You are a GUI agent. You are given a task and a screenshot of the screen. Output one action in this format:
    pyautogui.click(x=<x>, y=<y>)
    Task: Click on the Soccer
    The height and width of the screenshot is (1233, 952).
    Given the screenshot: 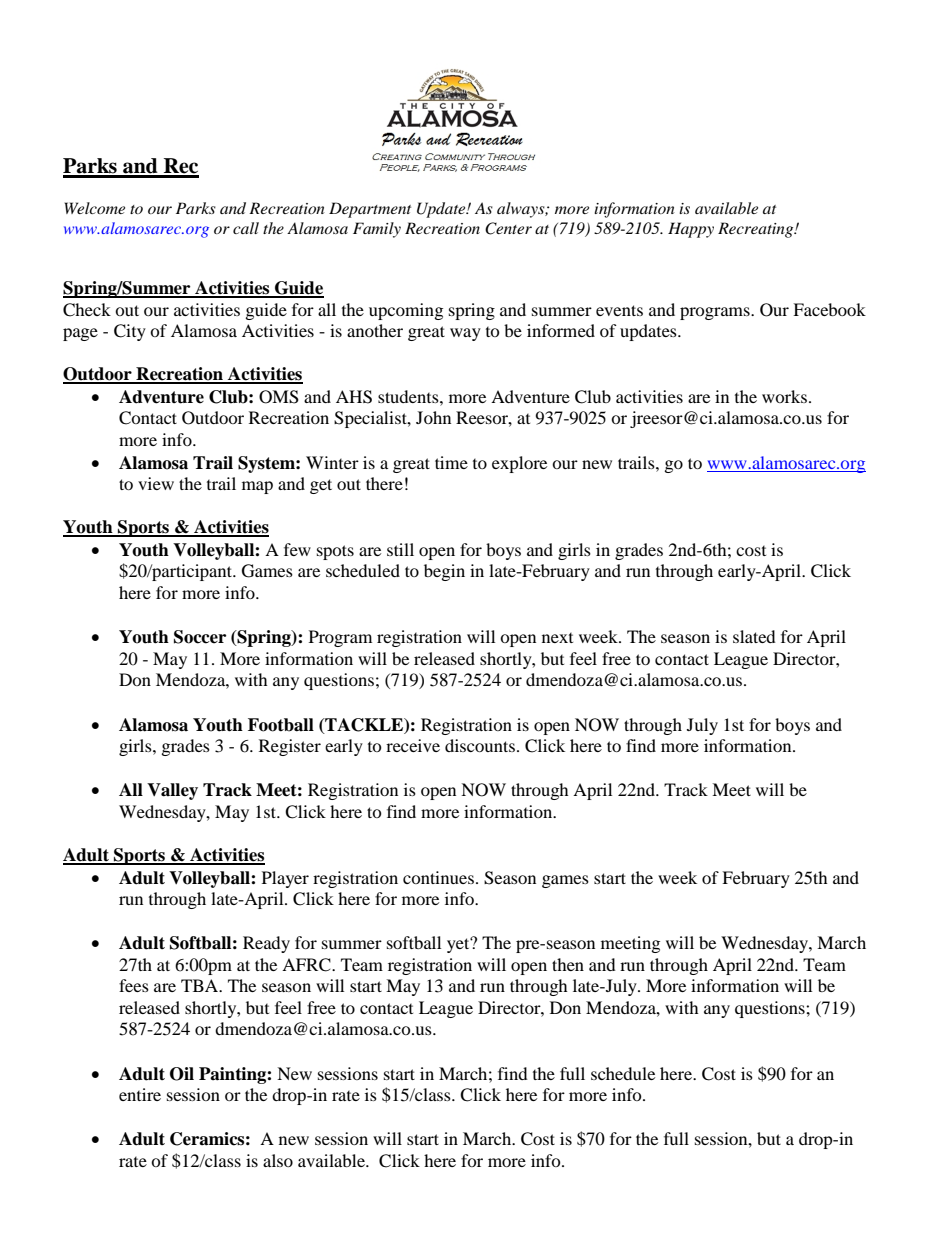 What is the action you would take?
    pyautogui.click(x=200, y=637)
